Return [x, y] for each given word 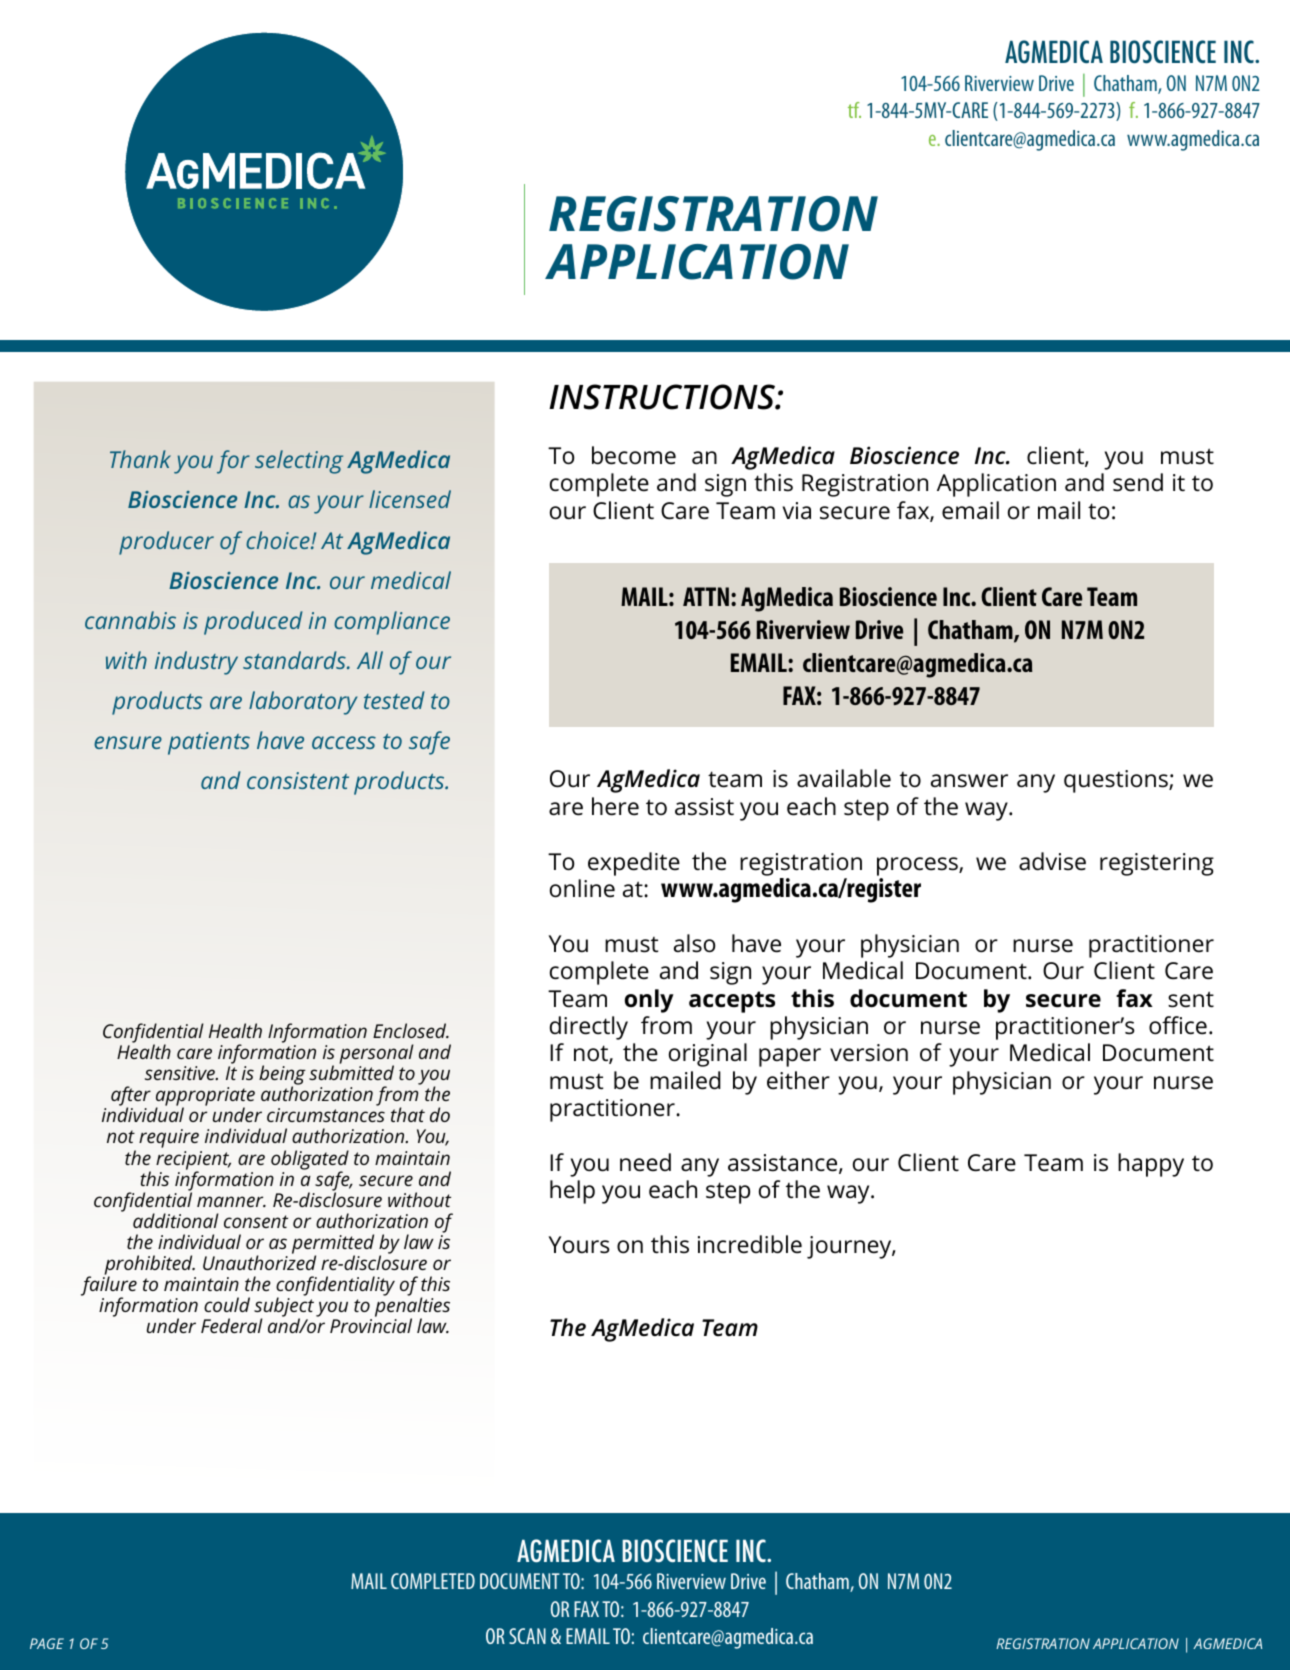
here [615, 806]
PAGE [47, 1643]
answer [969, 781]
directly [589, 1028]
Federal [232, 1325]
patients [209, 743]
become [634, 455]
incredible [750, 1244]
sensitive [181, 1073]
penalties [412, 1308]
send [1138, 482]
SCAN [527, 1636]
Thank [140, 459]
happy [1151, 1165]
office [1178, 1025]
